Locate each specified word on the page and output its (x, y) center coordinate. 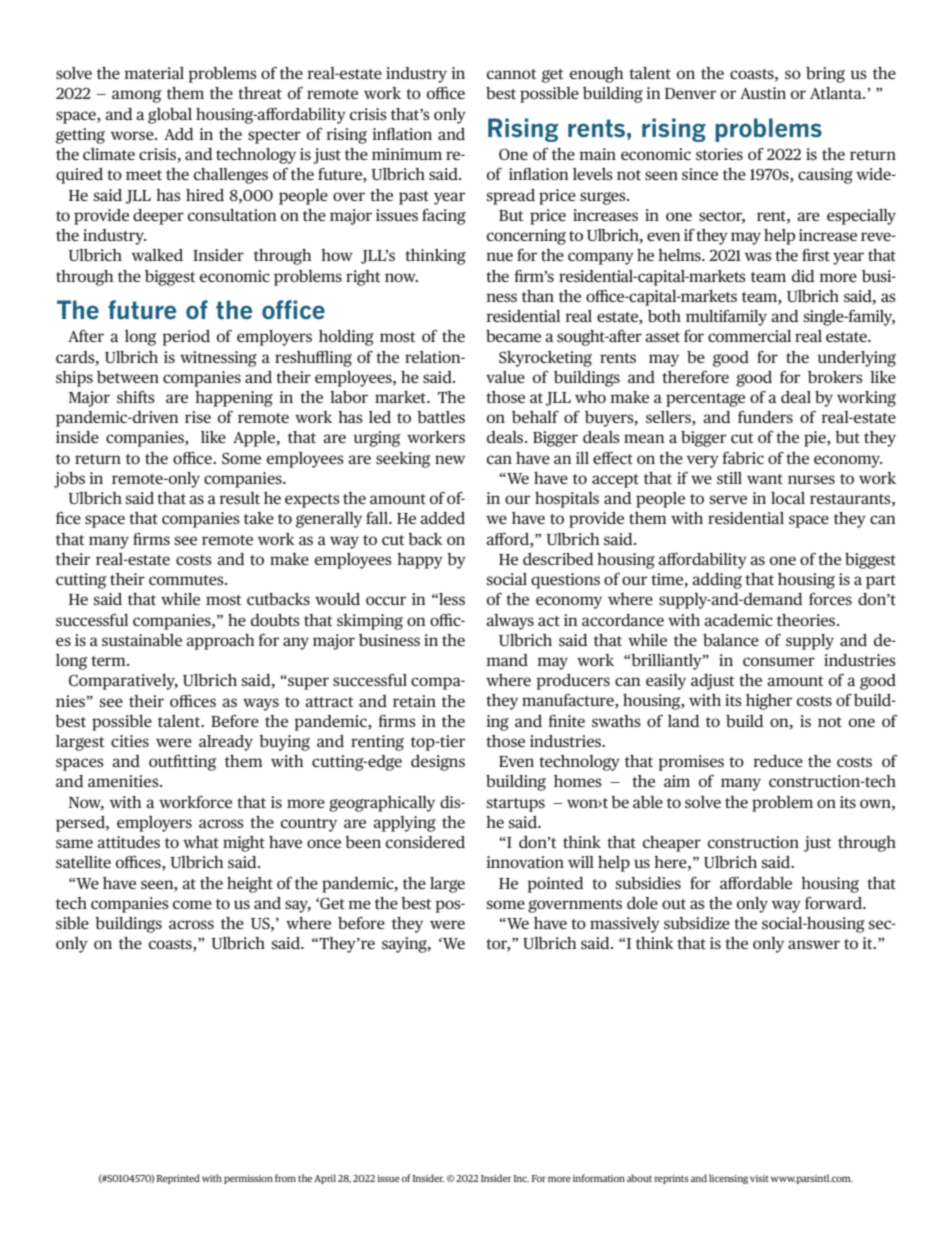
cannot (511, 74)
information (599, 1178)
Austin (763, 93)
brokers (835, 377)
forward (834, 903)
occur (386, 600)
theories (807, 620)
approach (220, 642)
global (170, 116)
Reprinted (178, 1179)
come (192, 904)
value (505, 377)
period (186, 338)
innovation (525, 862)
